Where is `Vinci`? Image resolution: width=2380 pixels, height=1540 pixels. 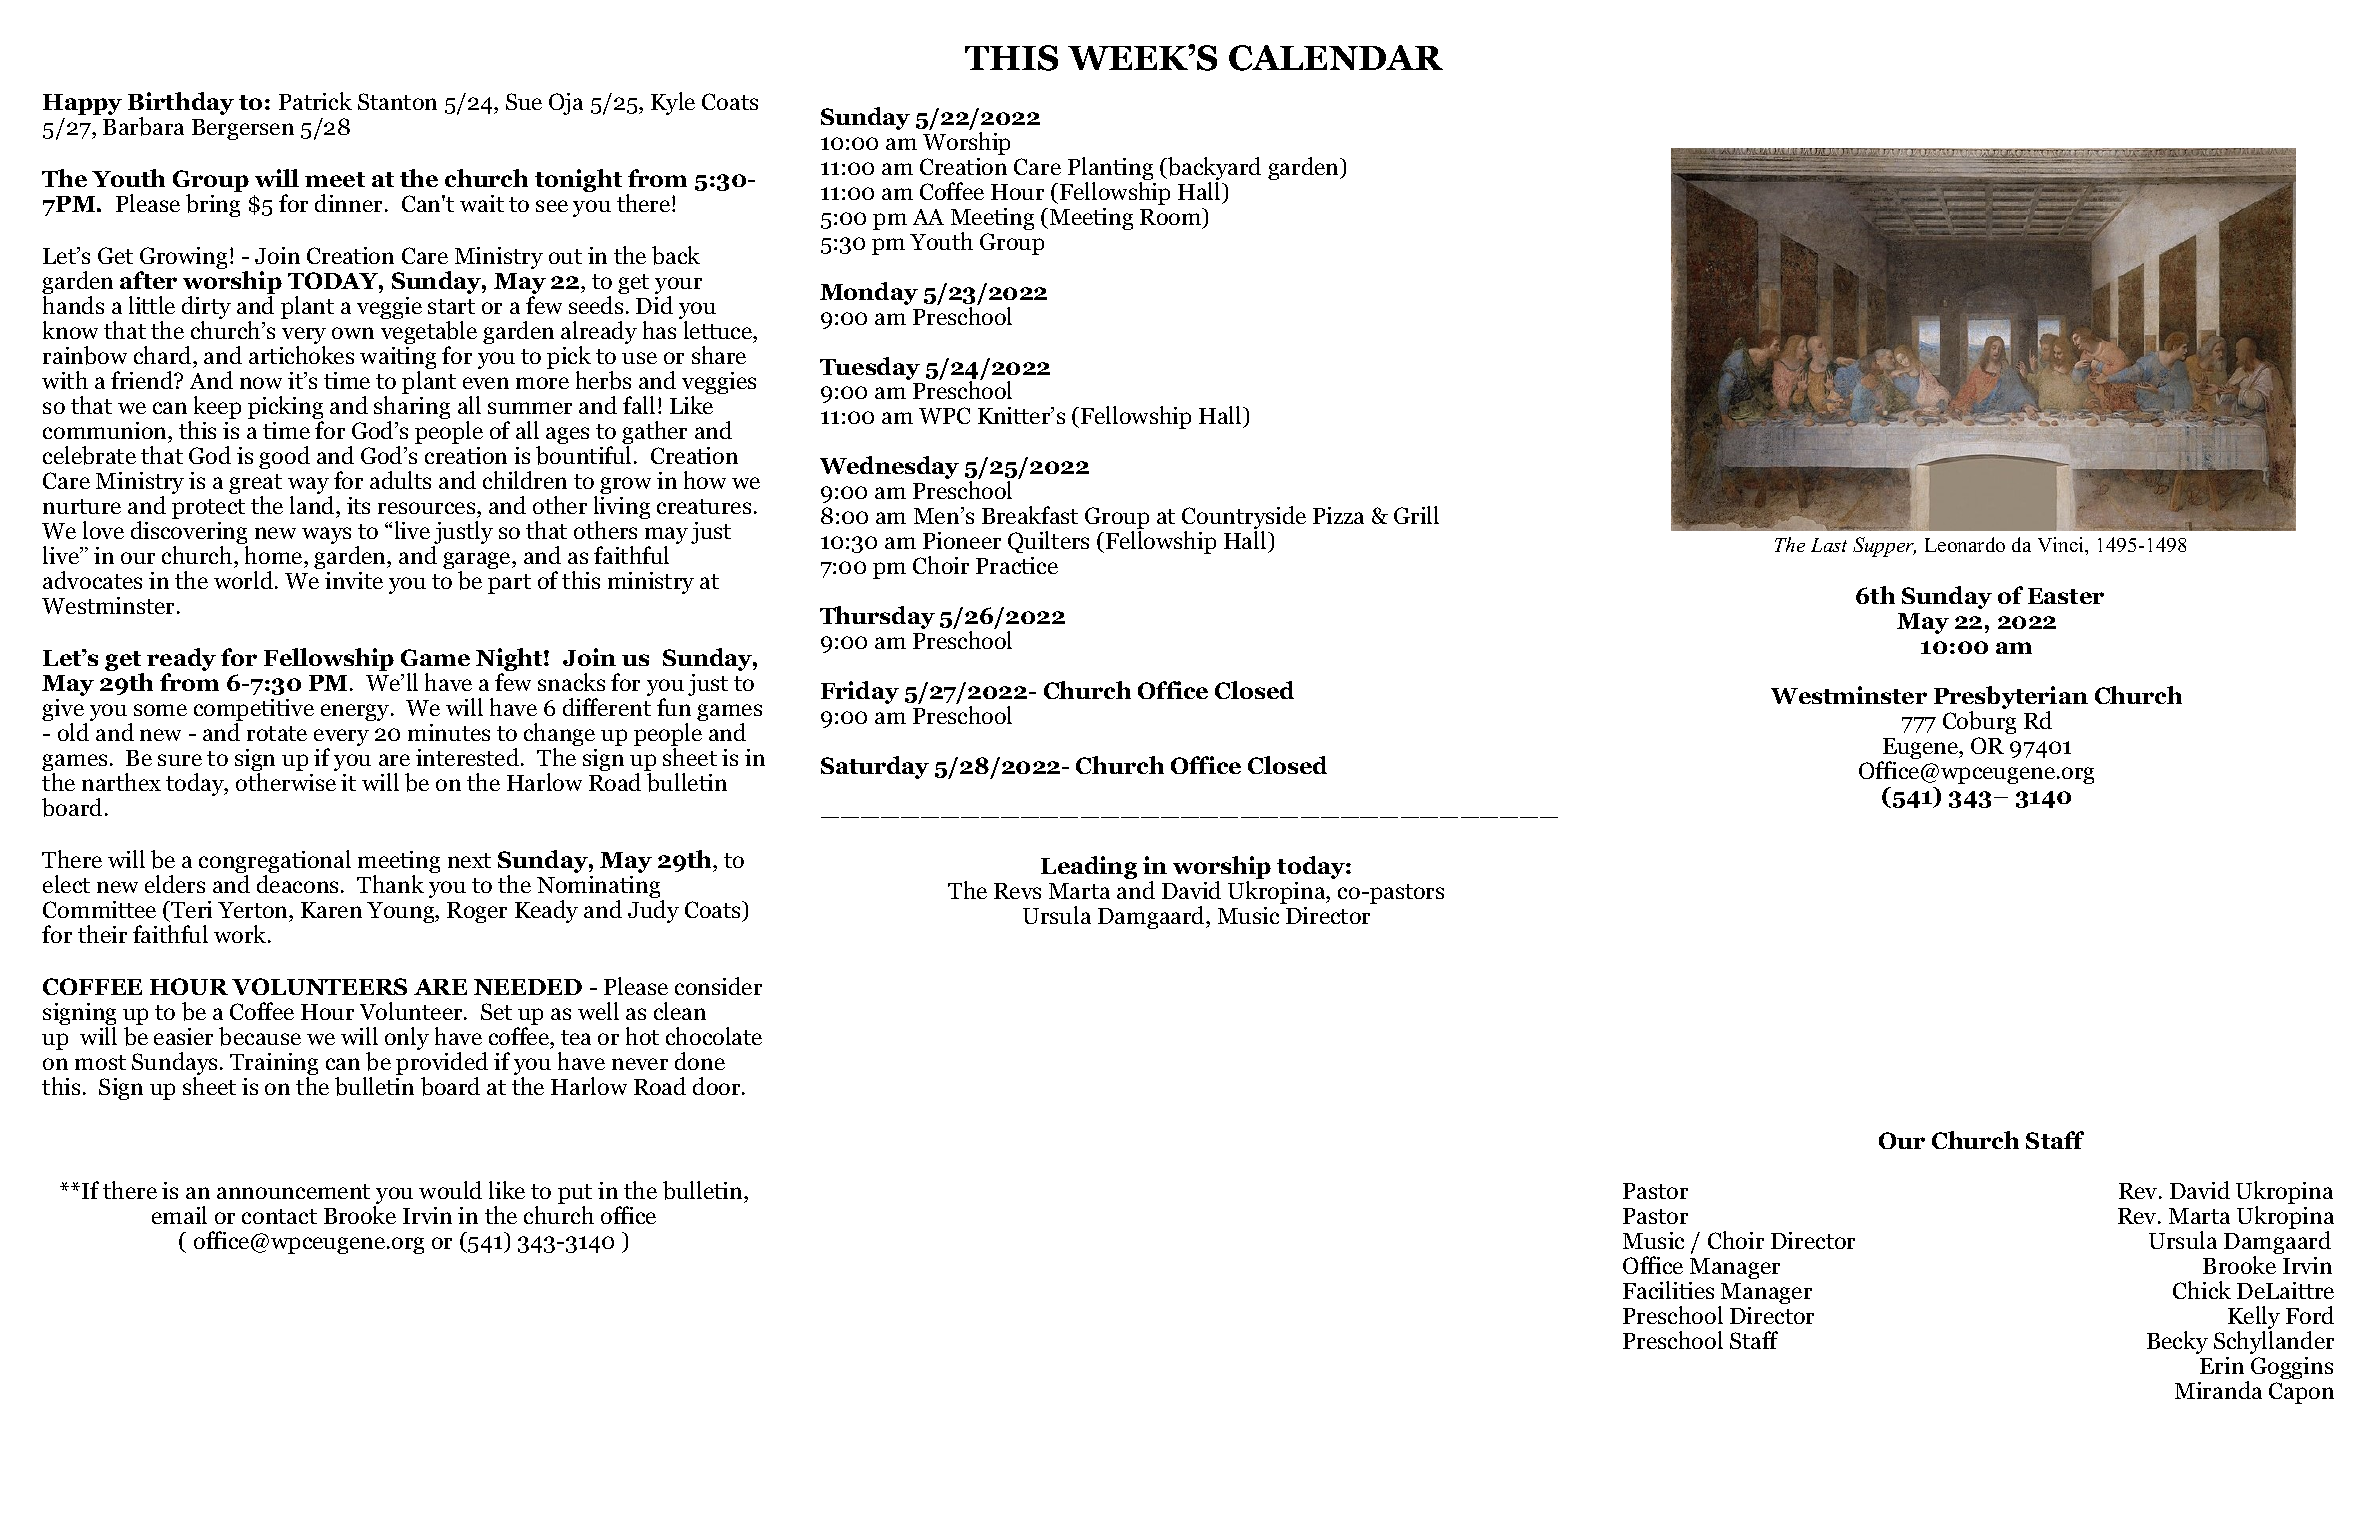
Vinci is located at coordinates (2062, 546).
